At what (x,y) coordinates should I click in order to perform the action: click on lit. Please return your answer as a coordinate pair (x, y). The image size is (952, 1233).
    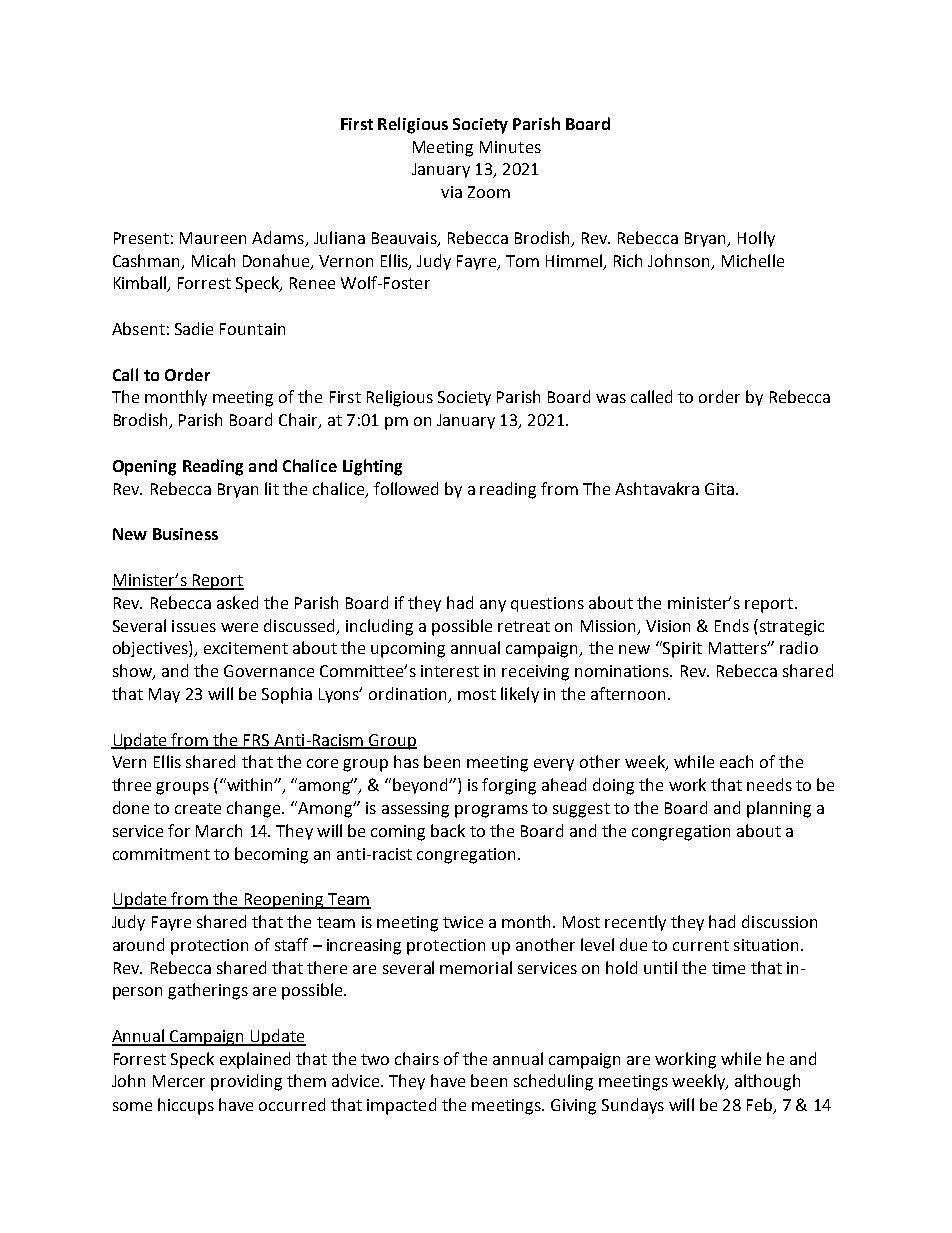
    Looking at the image, I should click on (272, 488).
